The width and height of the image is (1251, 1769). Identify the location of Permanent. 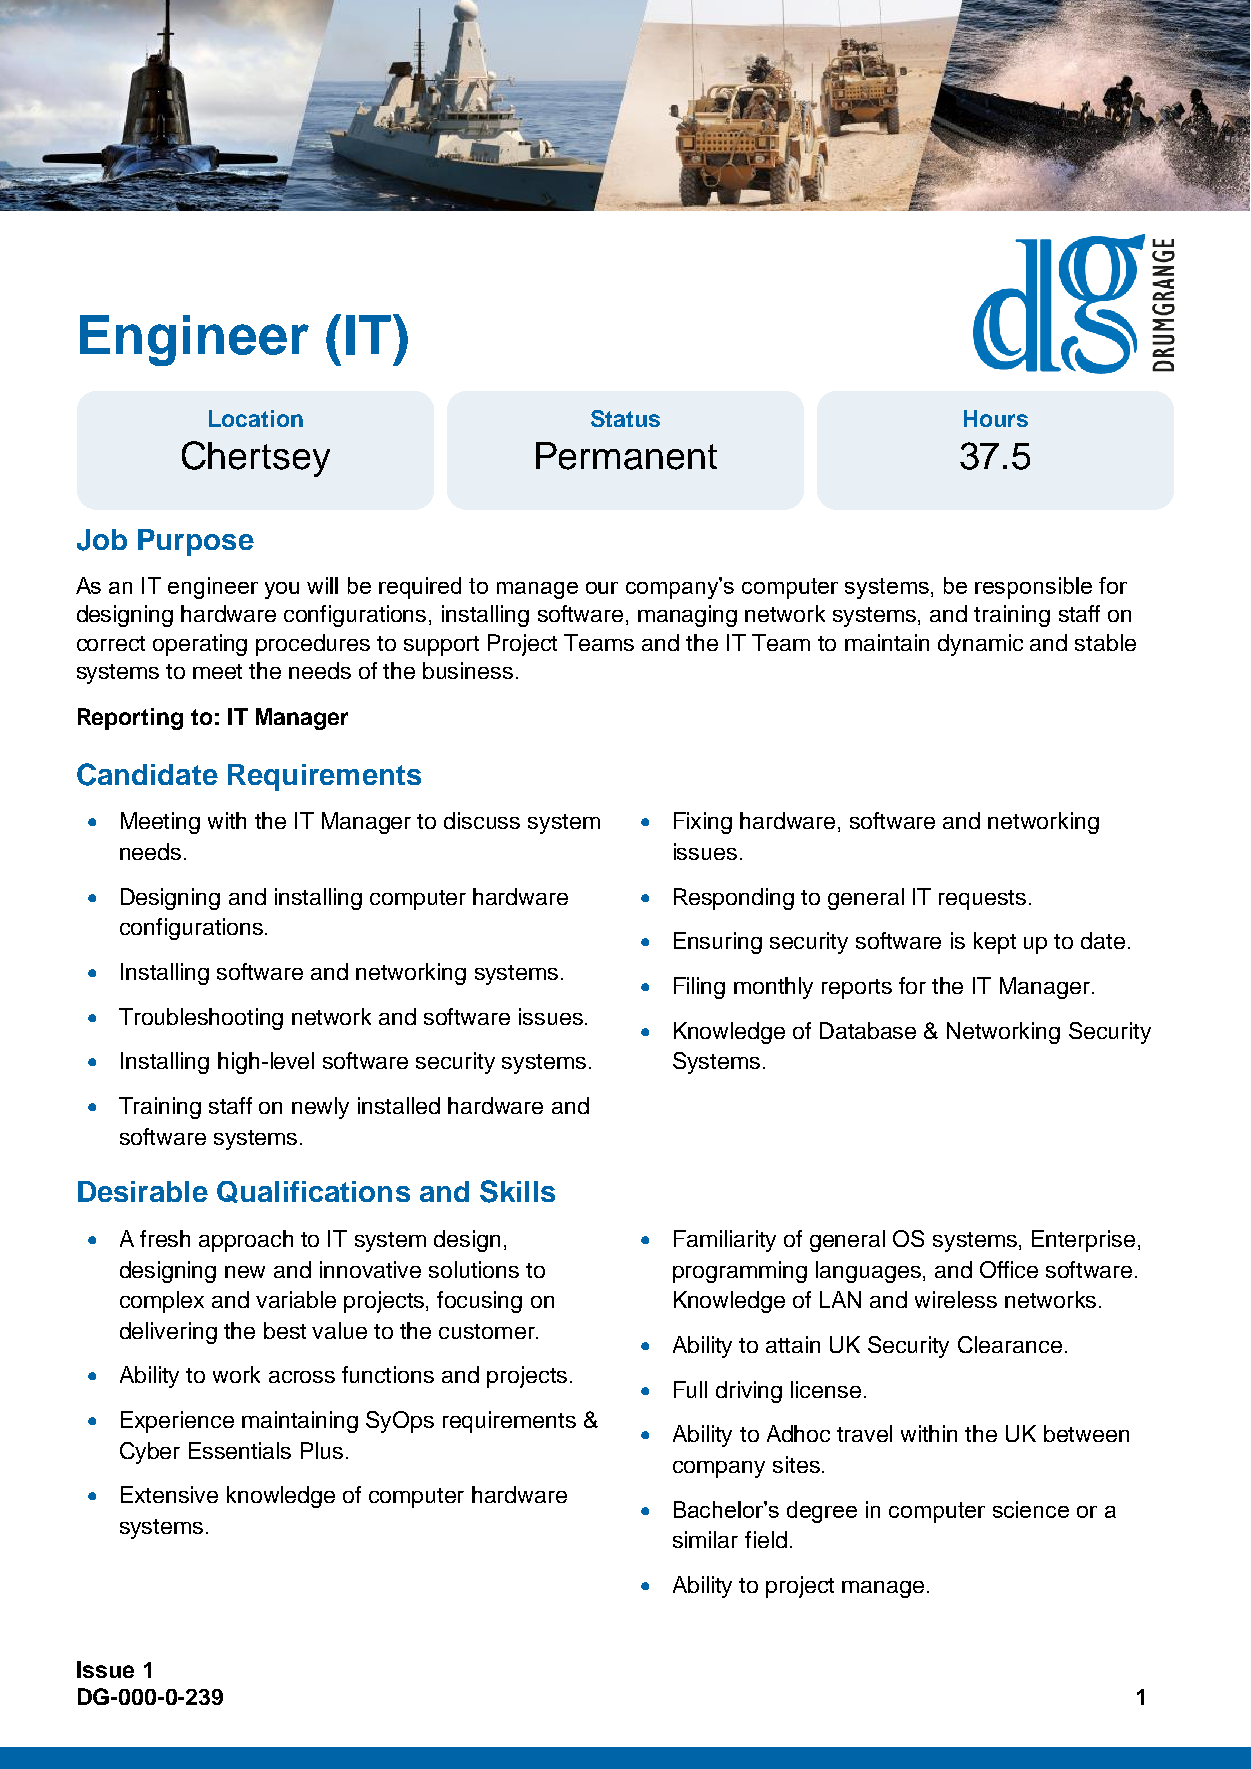
(626, 456).
